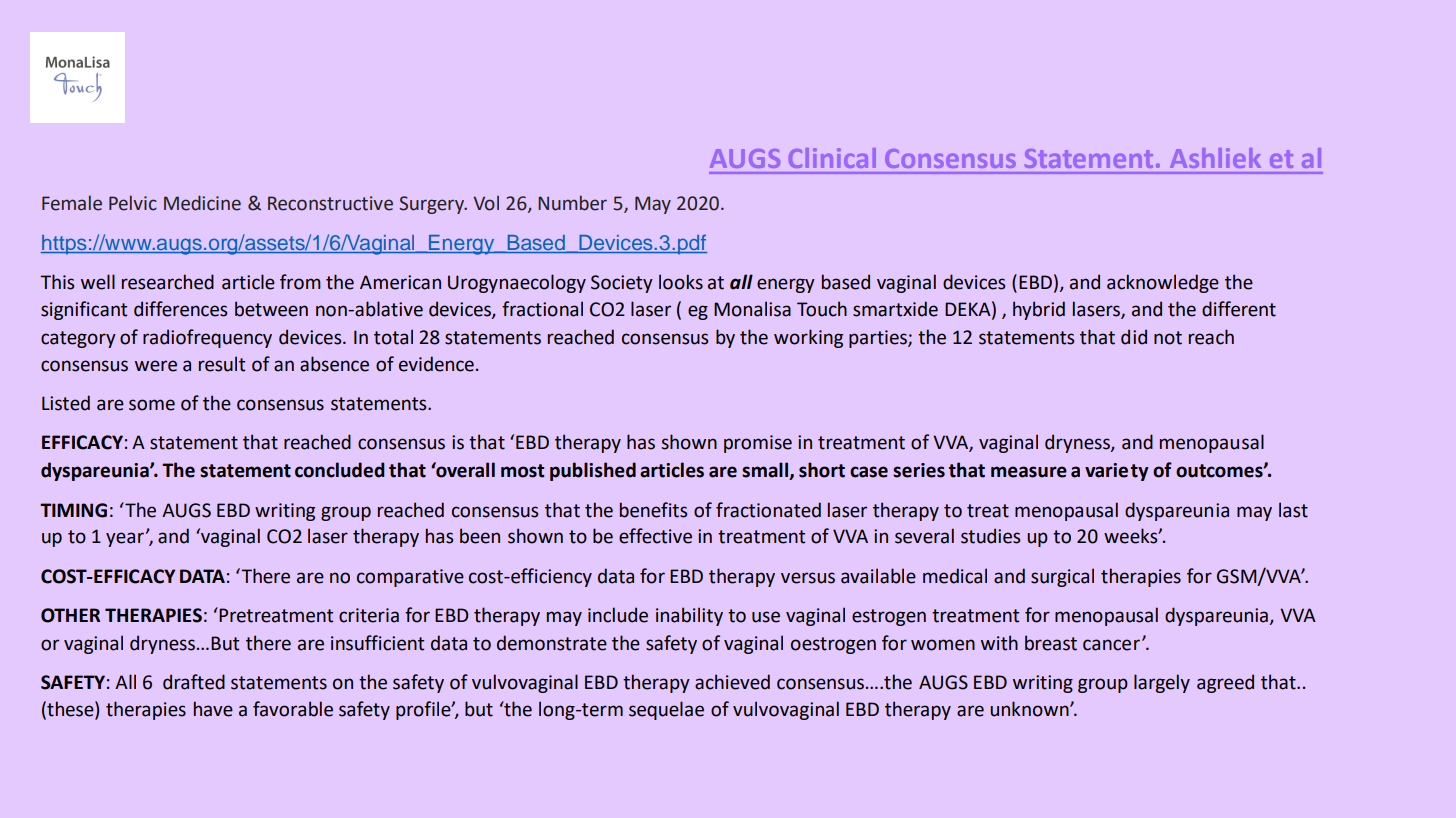 The width and height of the screenshot is (1456, 818). I want to click on Number, so click(572, 203).
